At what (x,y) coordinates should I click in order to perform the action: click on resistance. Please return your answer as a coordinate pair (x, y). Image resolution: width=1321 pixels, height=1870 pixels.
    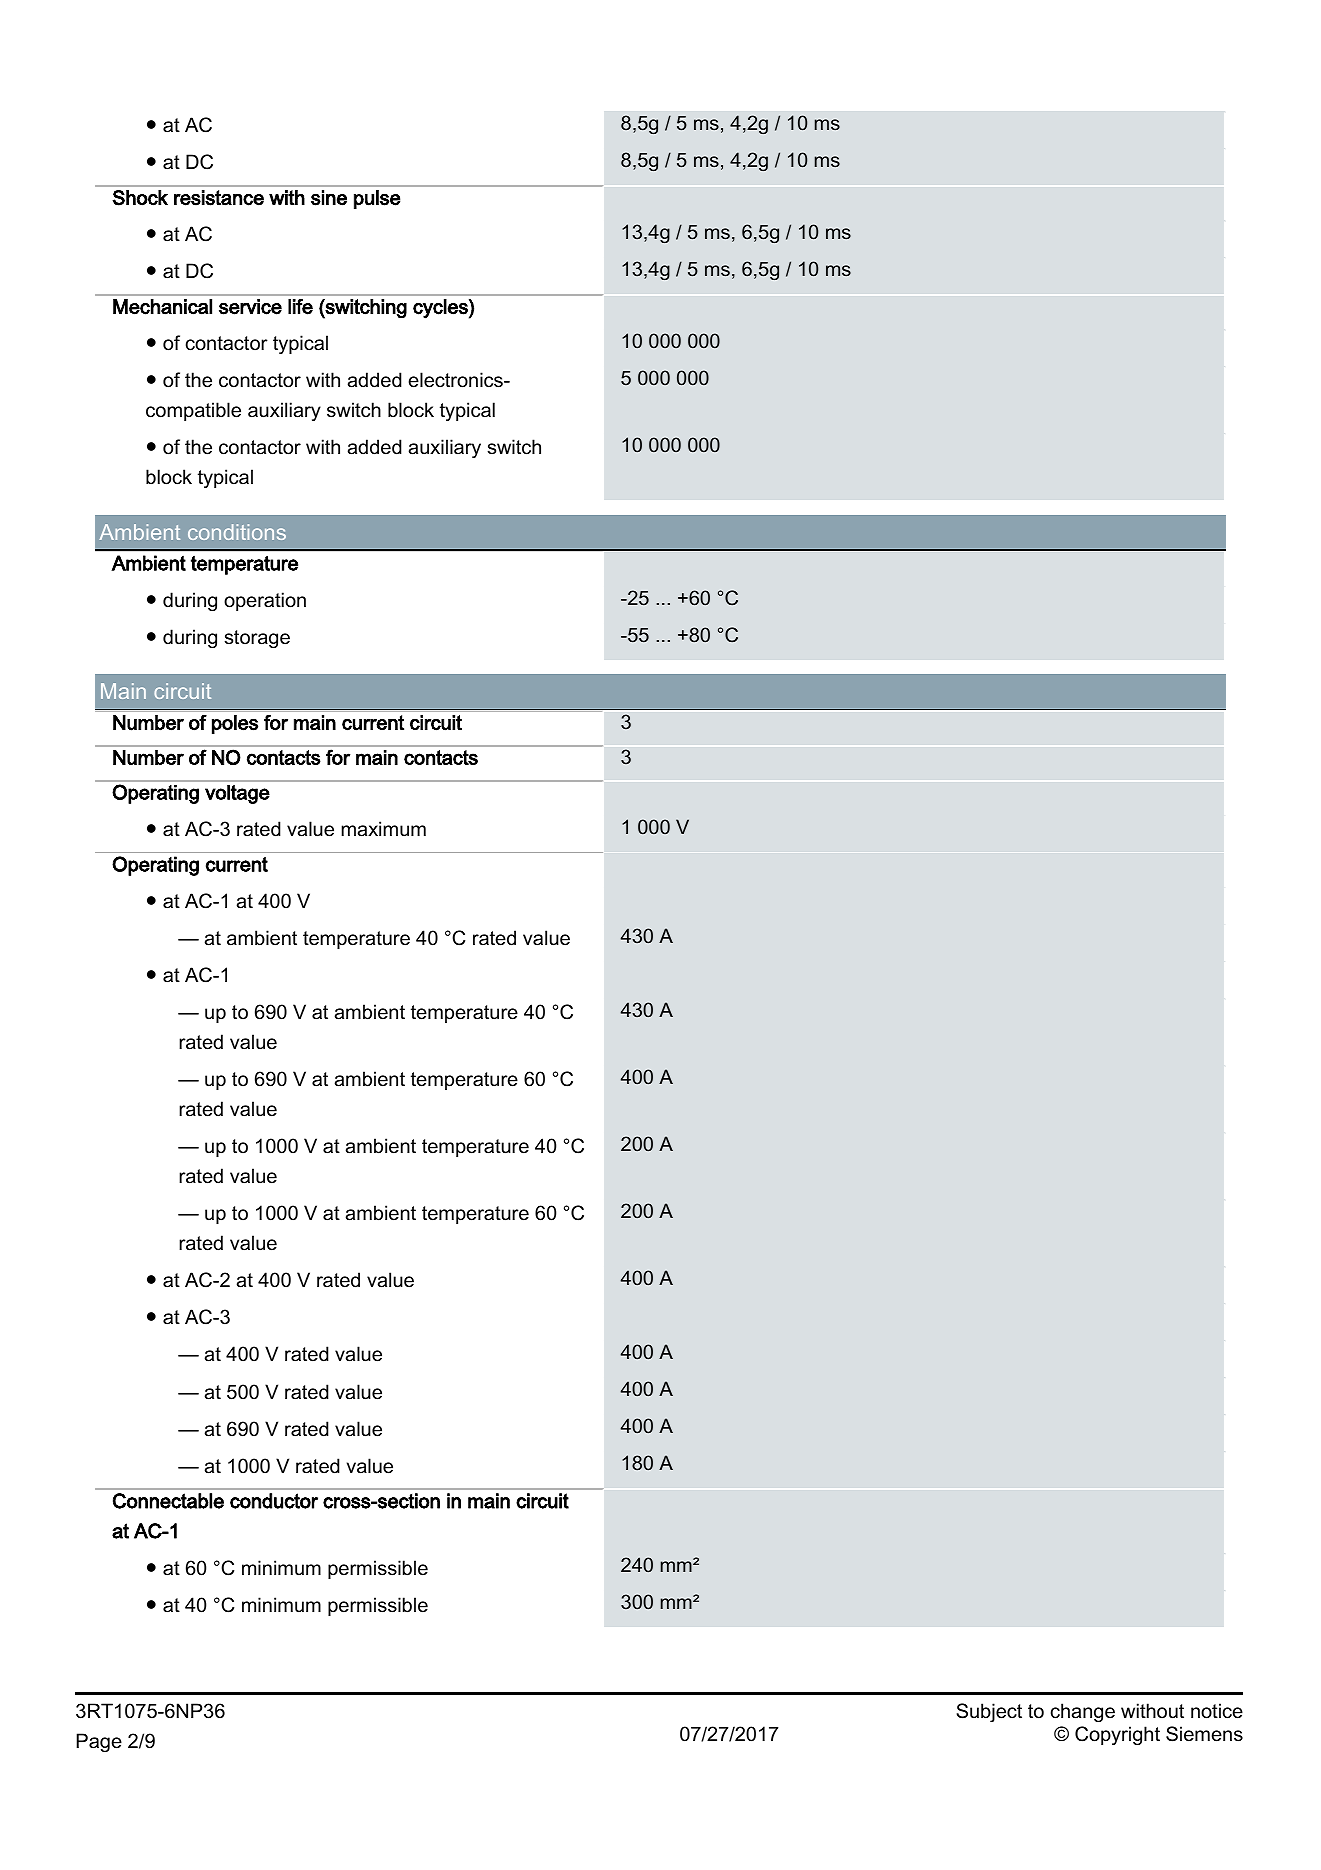
    Looking at the image, I should click on (219, 198).
